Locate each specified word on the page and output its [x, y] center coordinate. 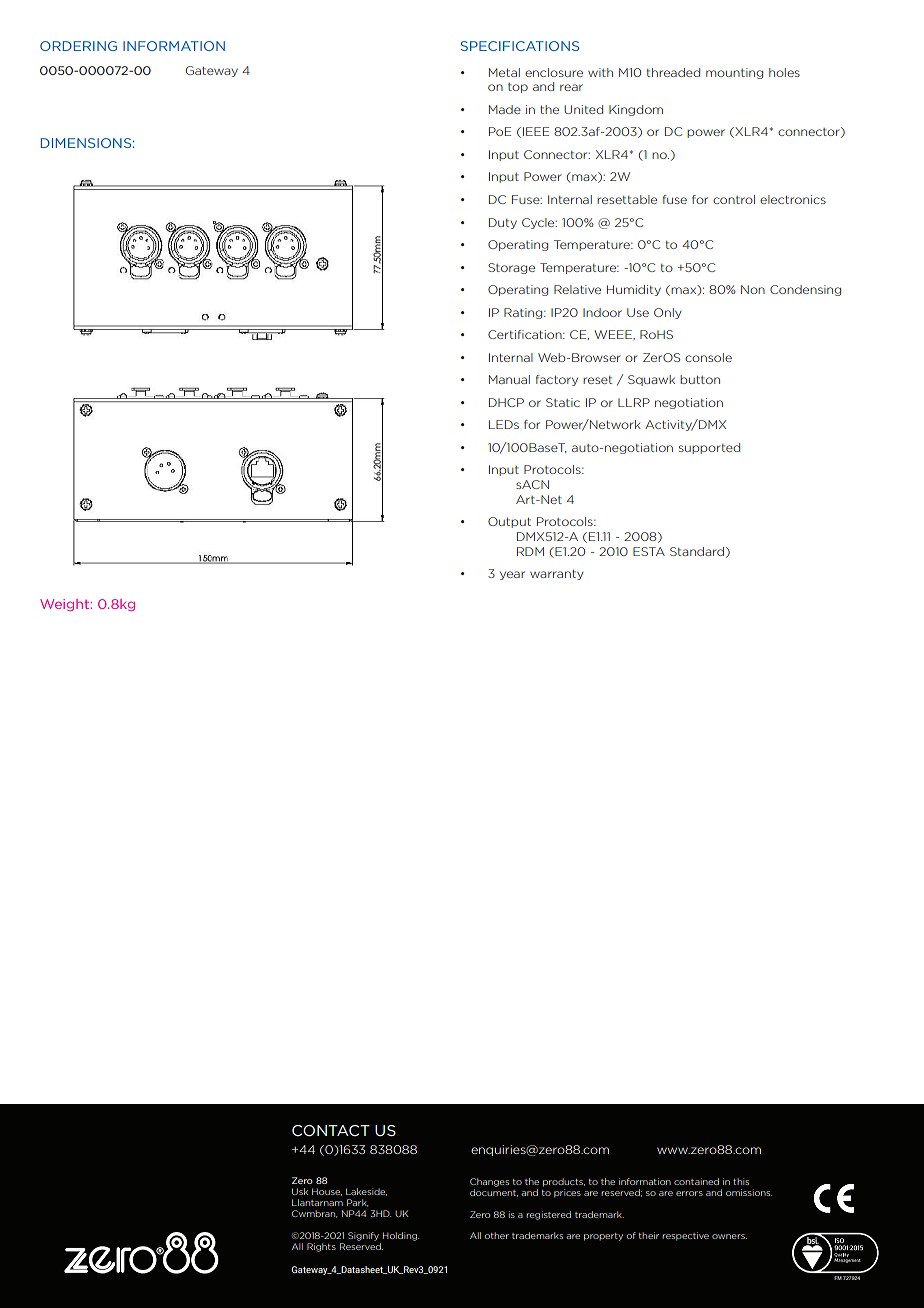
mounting [734, 73]
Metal [504, 72]
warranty [556, 575]
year [512, 575]
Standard [697, 551]
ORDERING [78, 46]
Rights [321, 1247]
